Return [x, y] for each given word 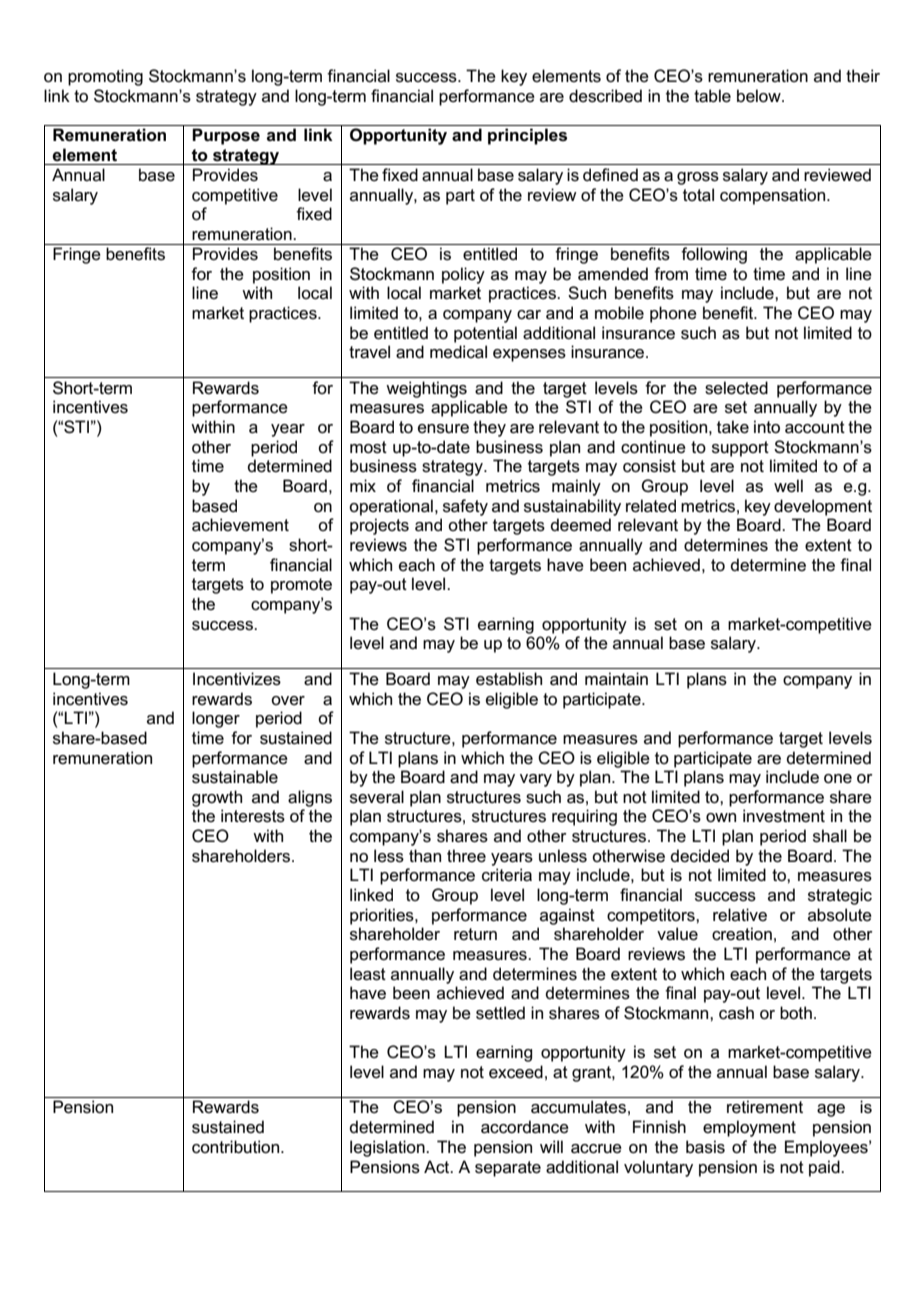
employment [749, 1128]
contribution [237, 1147]
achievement [240, 525]
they [489, 428]
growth [217, 798]
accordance [525, 1127]
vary [536, 780]
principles [527, 136]
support [740, 449]
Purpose [226, 136]
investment [784, 816]
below [760, 96]
